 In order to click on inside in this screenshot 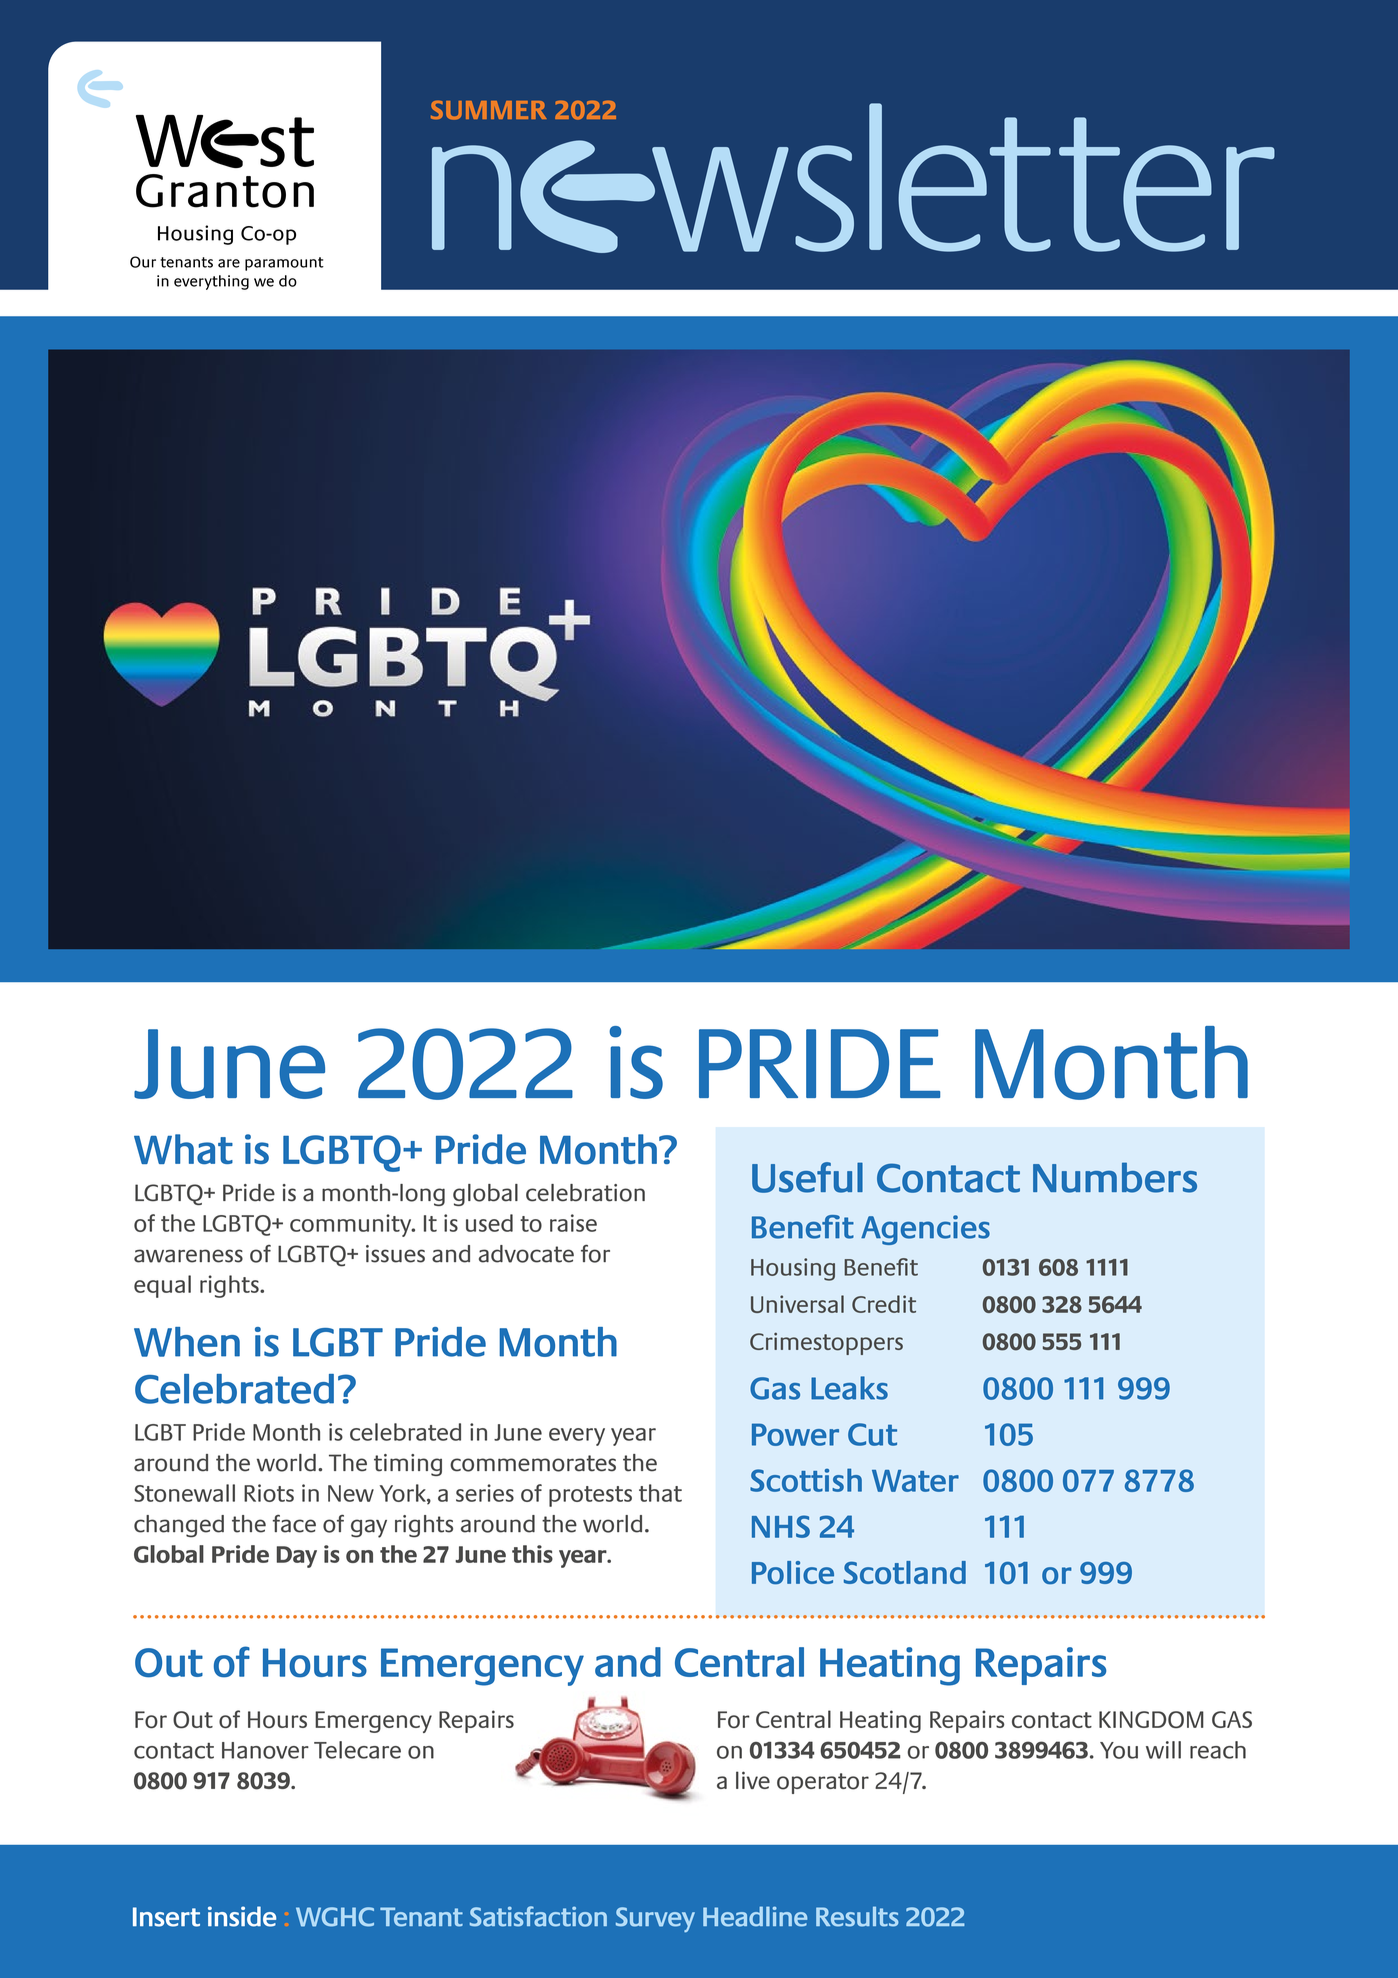, I will do `click(242, 1916)`.
